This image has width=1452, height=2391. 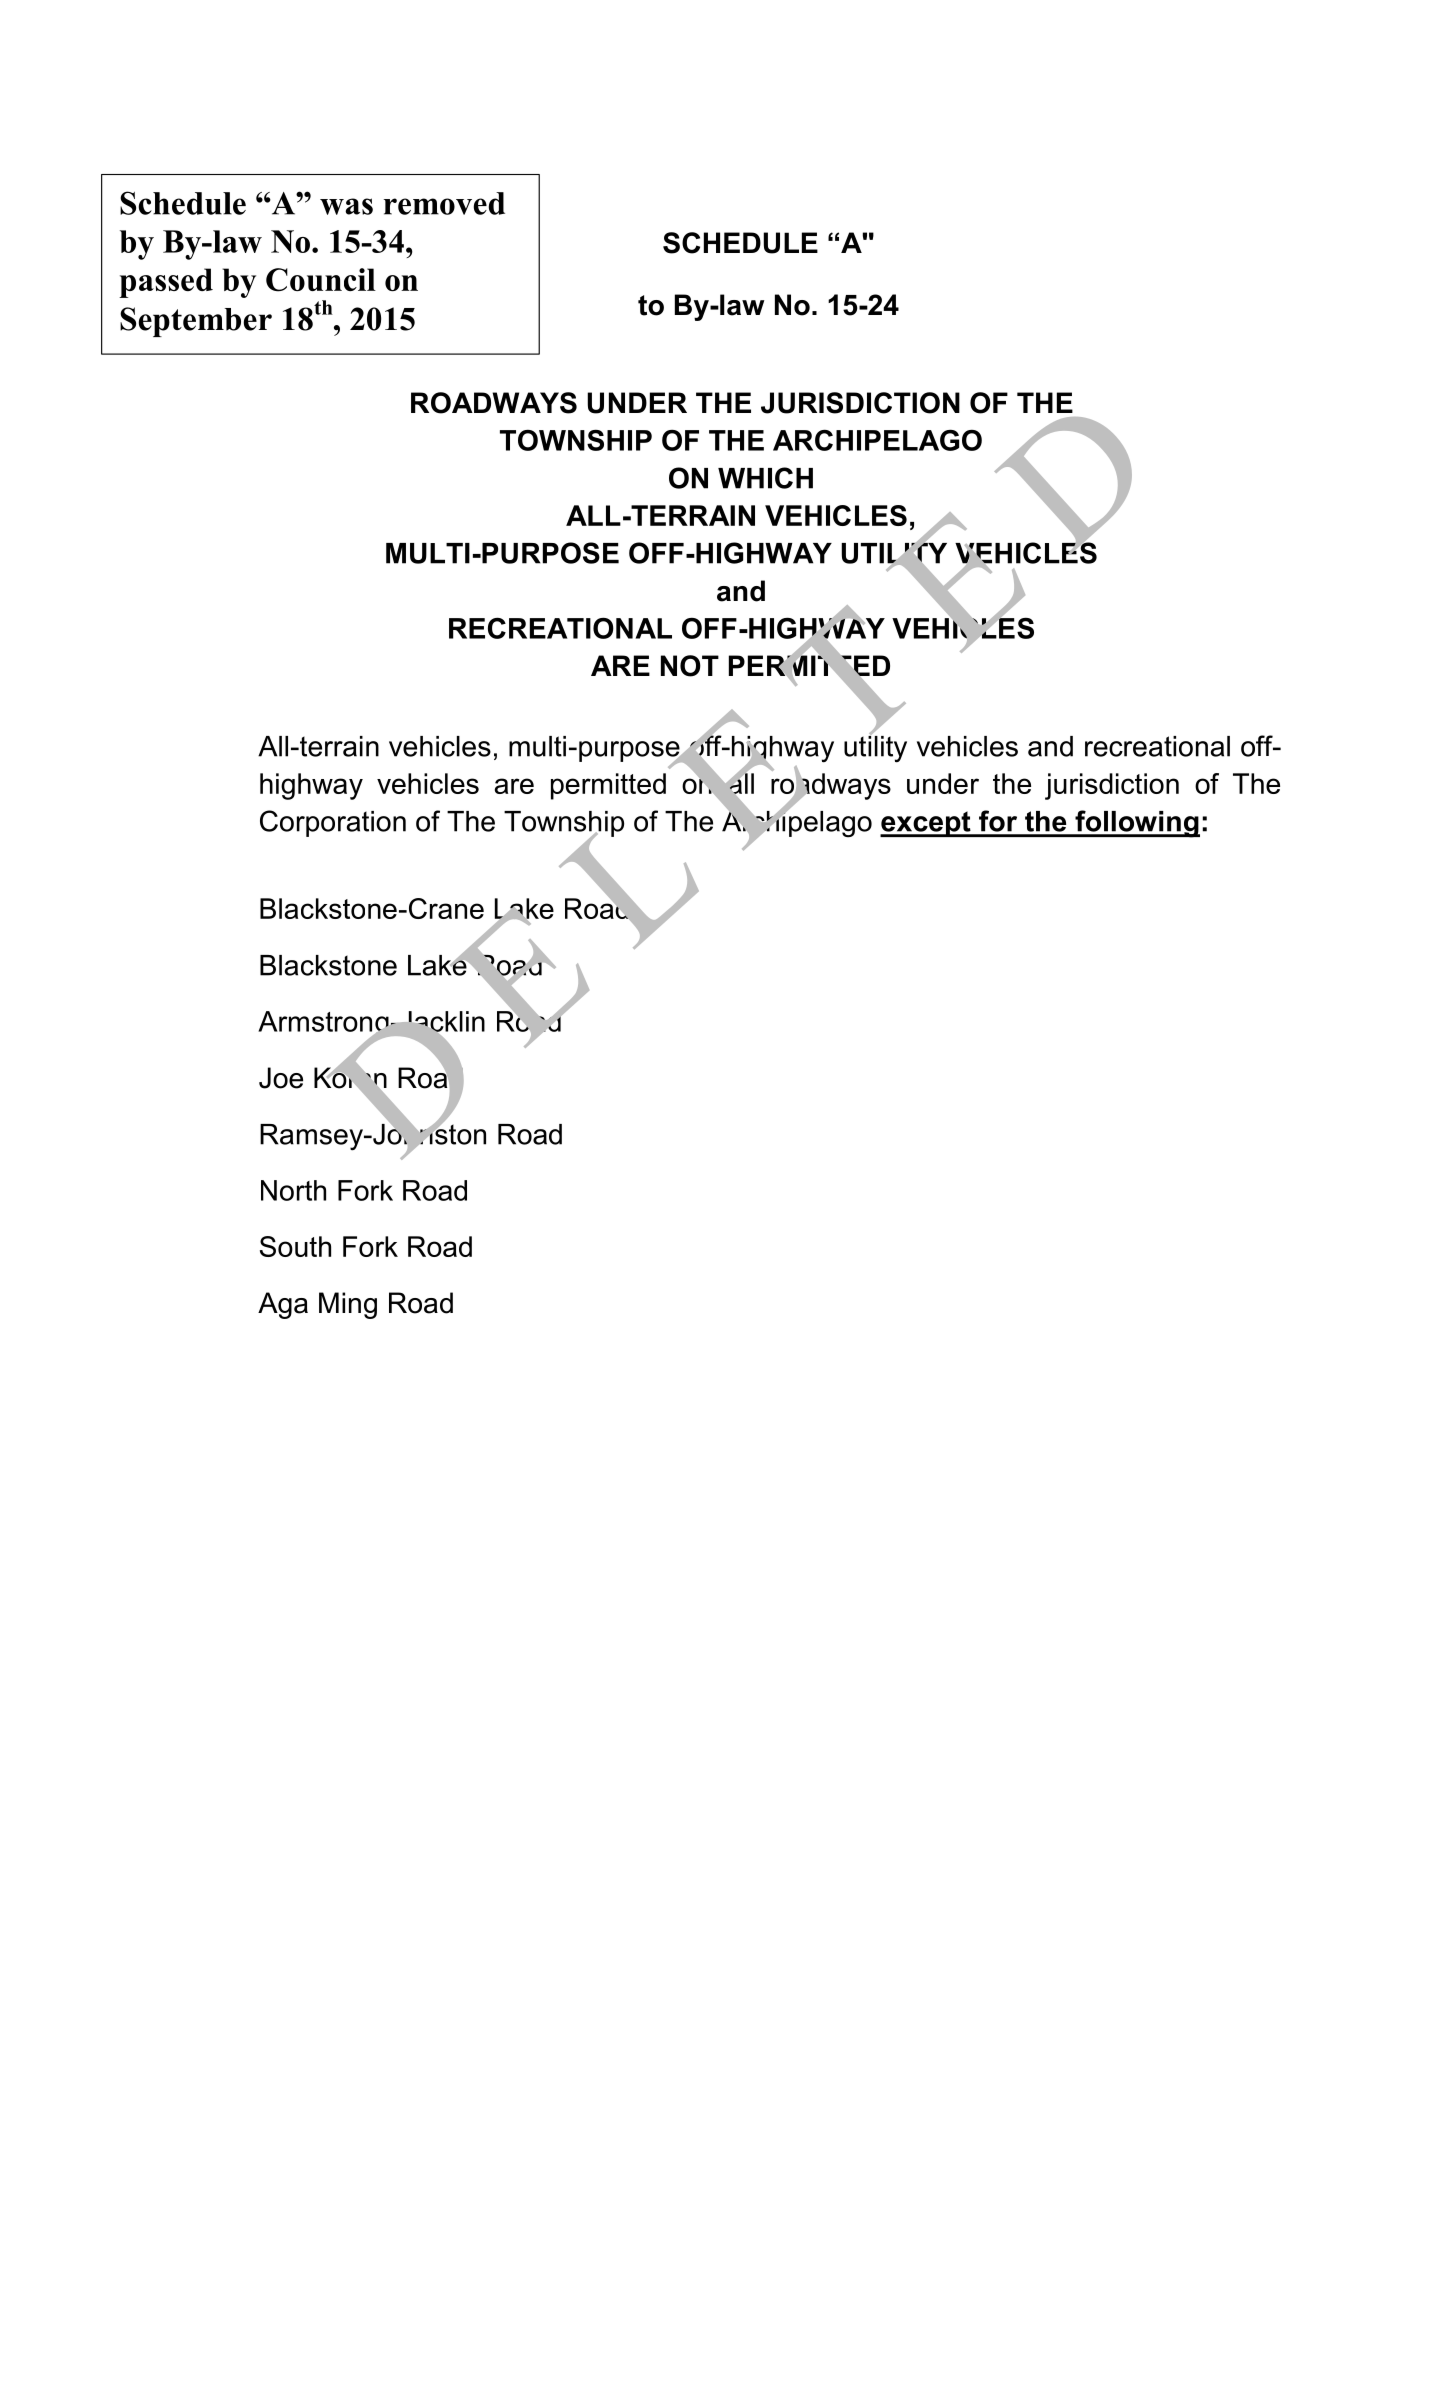 I want to click on except, so click(x=926, y=824).
